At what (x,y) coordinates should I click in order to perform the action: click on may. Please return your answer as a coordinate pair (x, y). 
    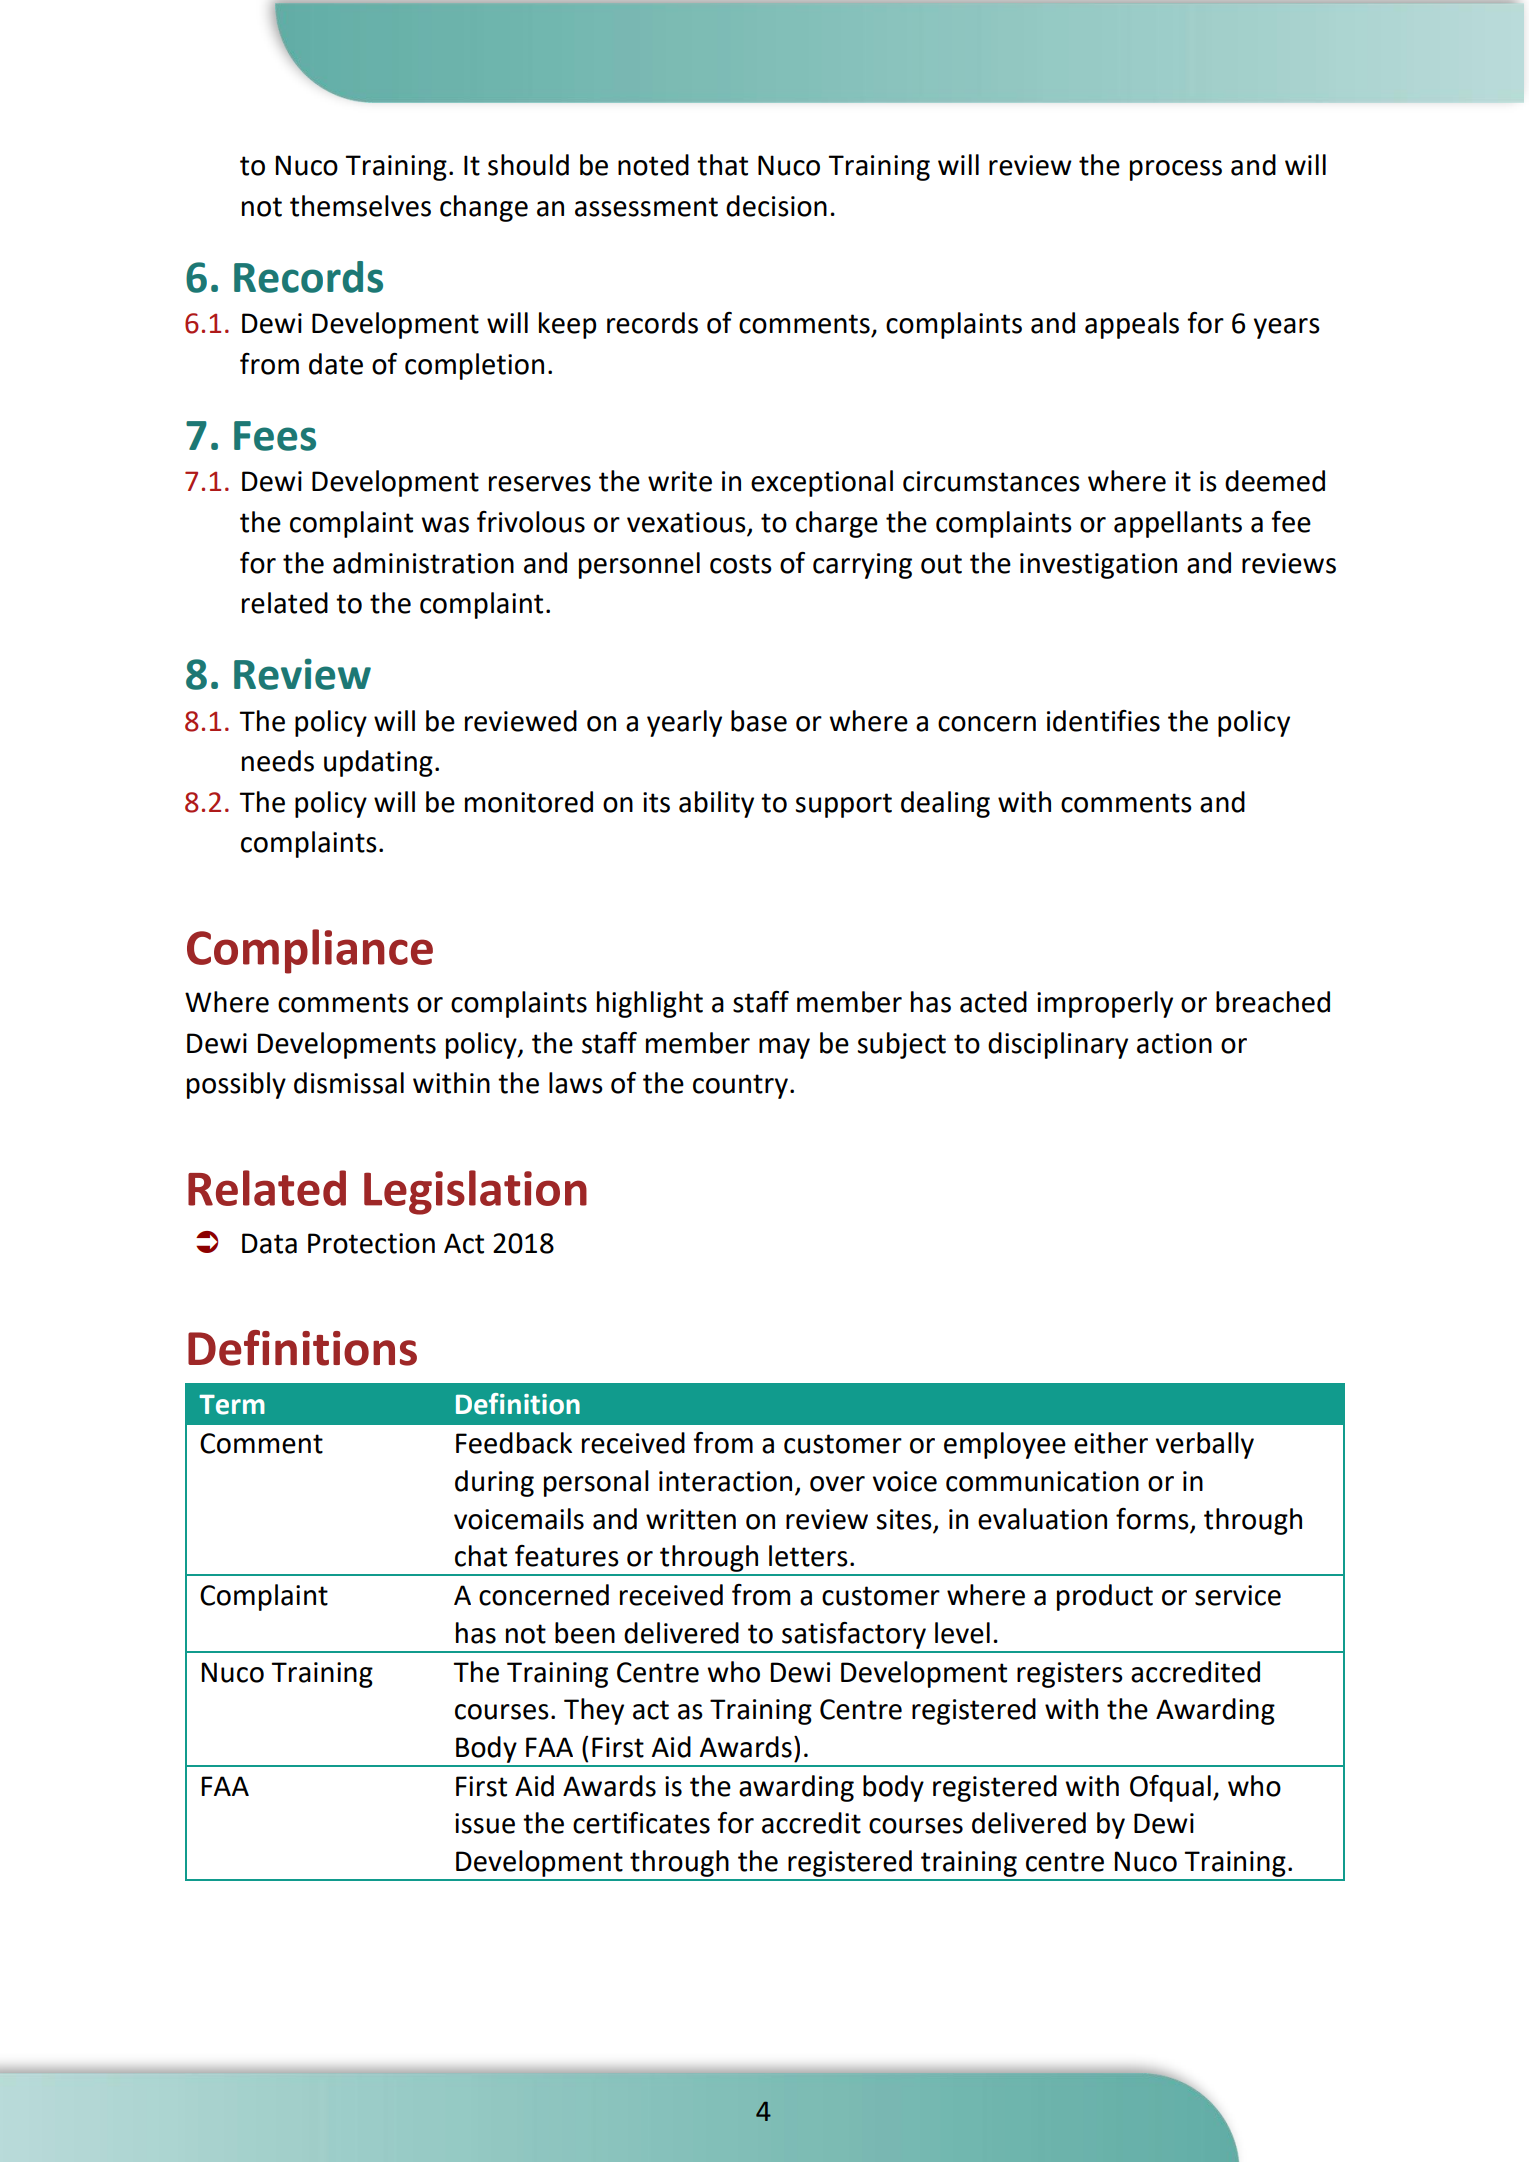
    Looking at the image, I should click on (784, 1048).
